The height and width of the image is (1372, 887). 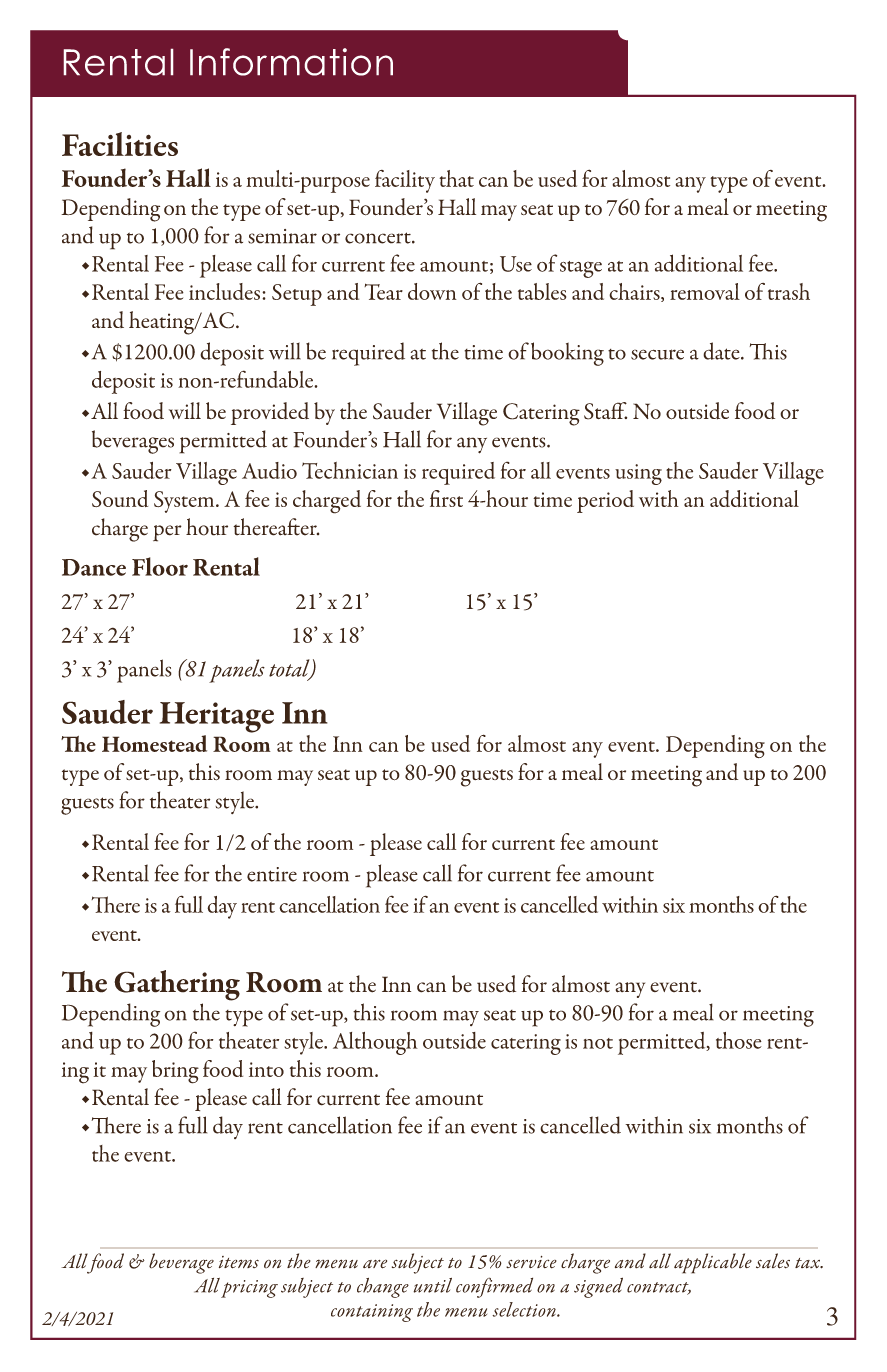 What do you see at coordinates (638, 474) in the image?
I see `using` at bounding box center [638, 474].
